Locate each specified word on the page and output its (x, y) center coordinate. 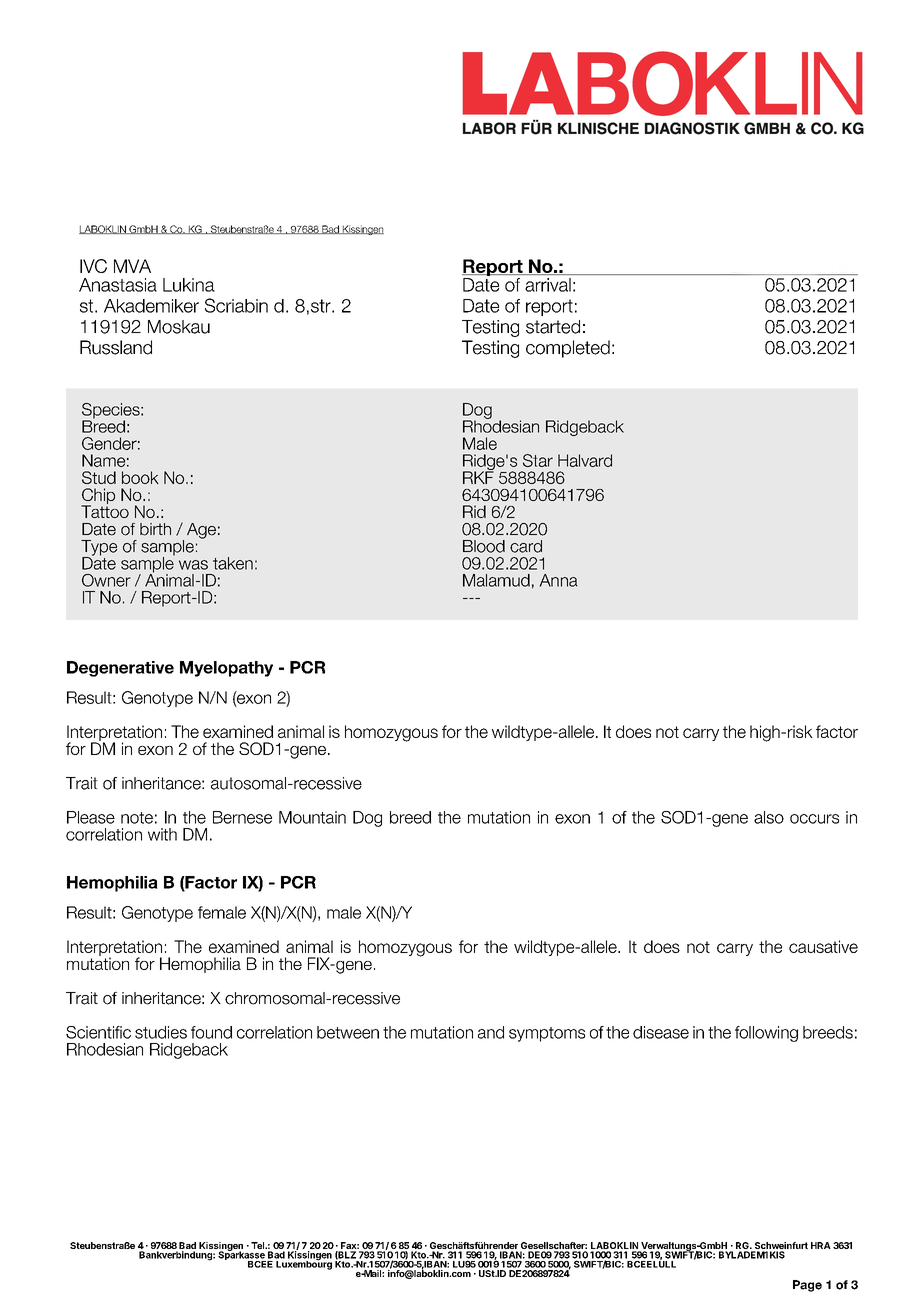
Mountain (312, 817)
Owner (106, 580)
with (162, 834)
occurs (814, 819)
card (526, 546)
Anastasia (118, 285)
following (766, 1034)
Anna (558, 580)
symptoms (547, 1034)
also (769, 817)
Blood (484, 546)
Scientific (98, 1032)
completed (568, 349)
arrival (548, 285)
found (211, 1032)
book (140, 477)
